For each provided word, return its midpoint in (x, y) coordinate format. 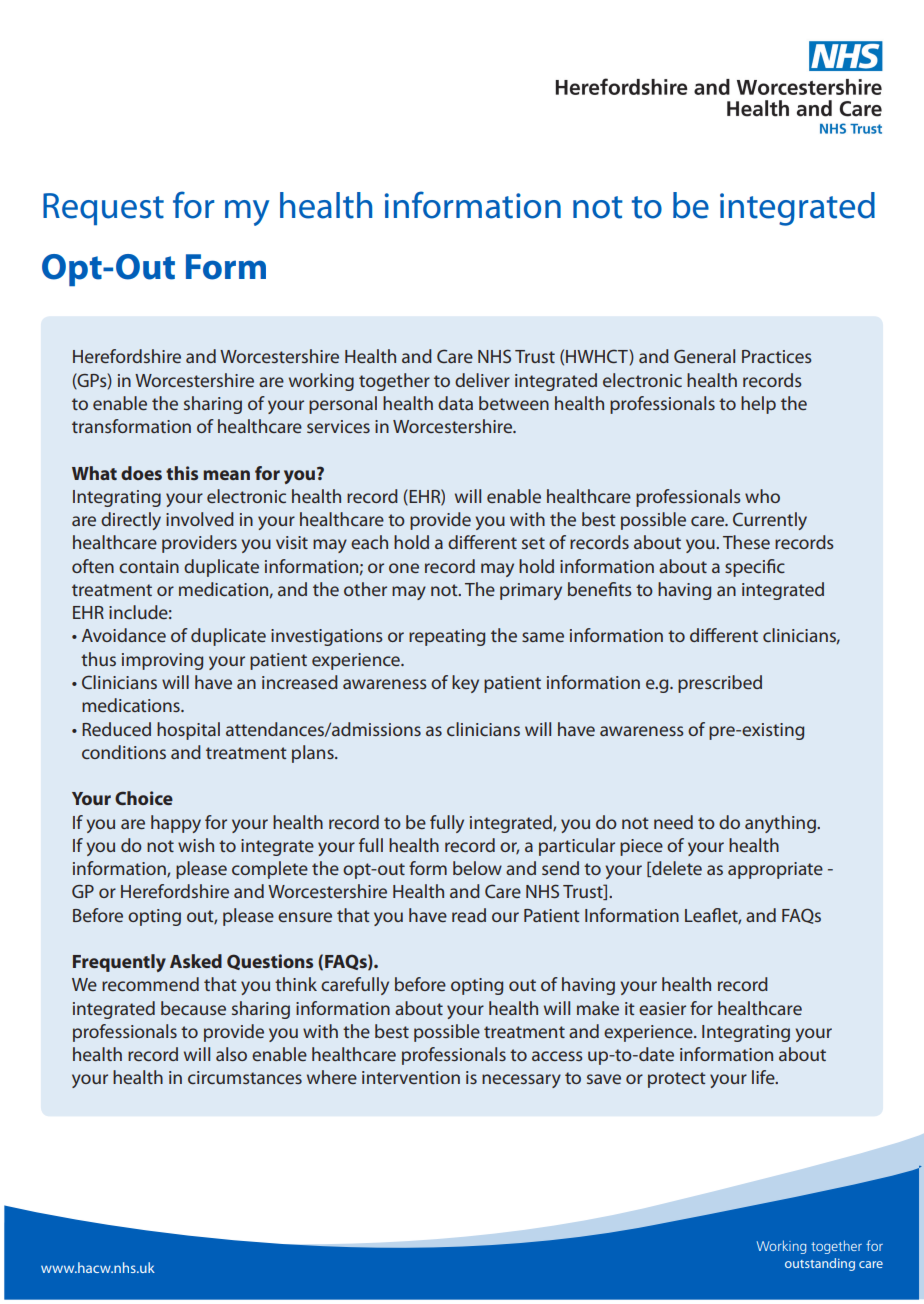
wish (196, 845)
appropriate (775, 870)
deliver (482, 380)
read (469, 915)
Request (103, 209)
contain (149, 566)
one (404, 568)
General (704, 356)
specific (755, 568)
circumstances (245, 1077)
